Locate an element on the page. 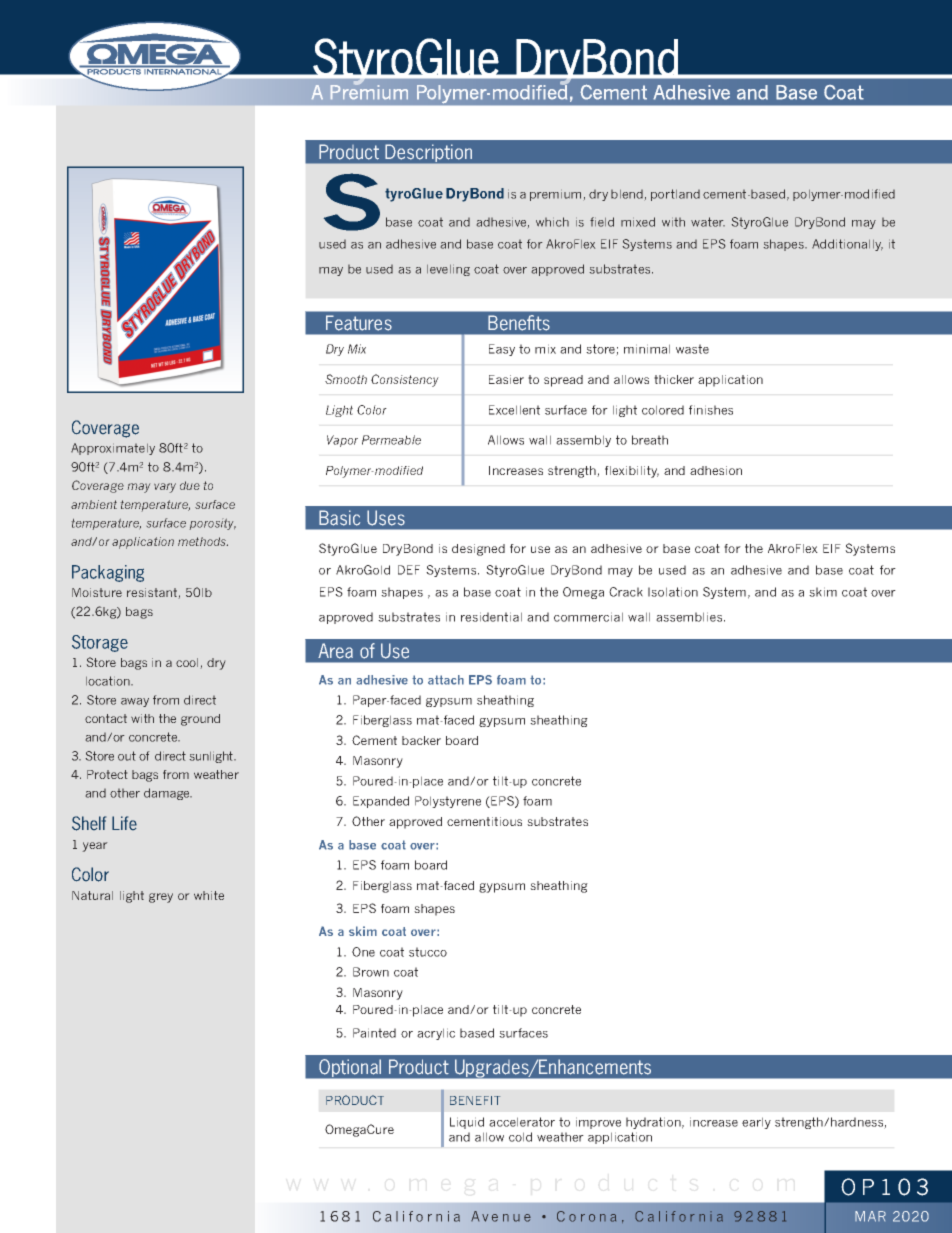 The image size is (952, 1233). Polystyrene is located at coordinates (448, 802).
